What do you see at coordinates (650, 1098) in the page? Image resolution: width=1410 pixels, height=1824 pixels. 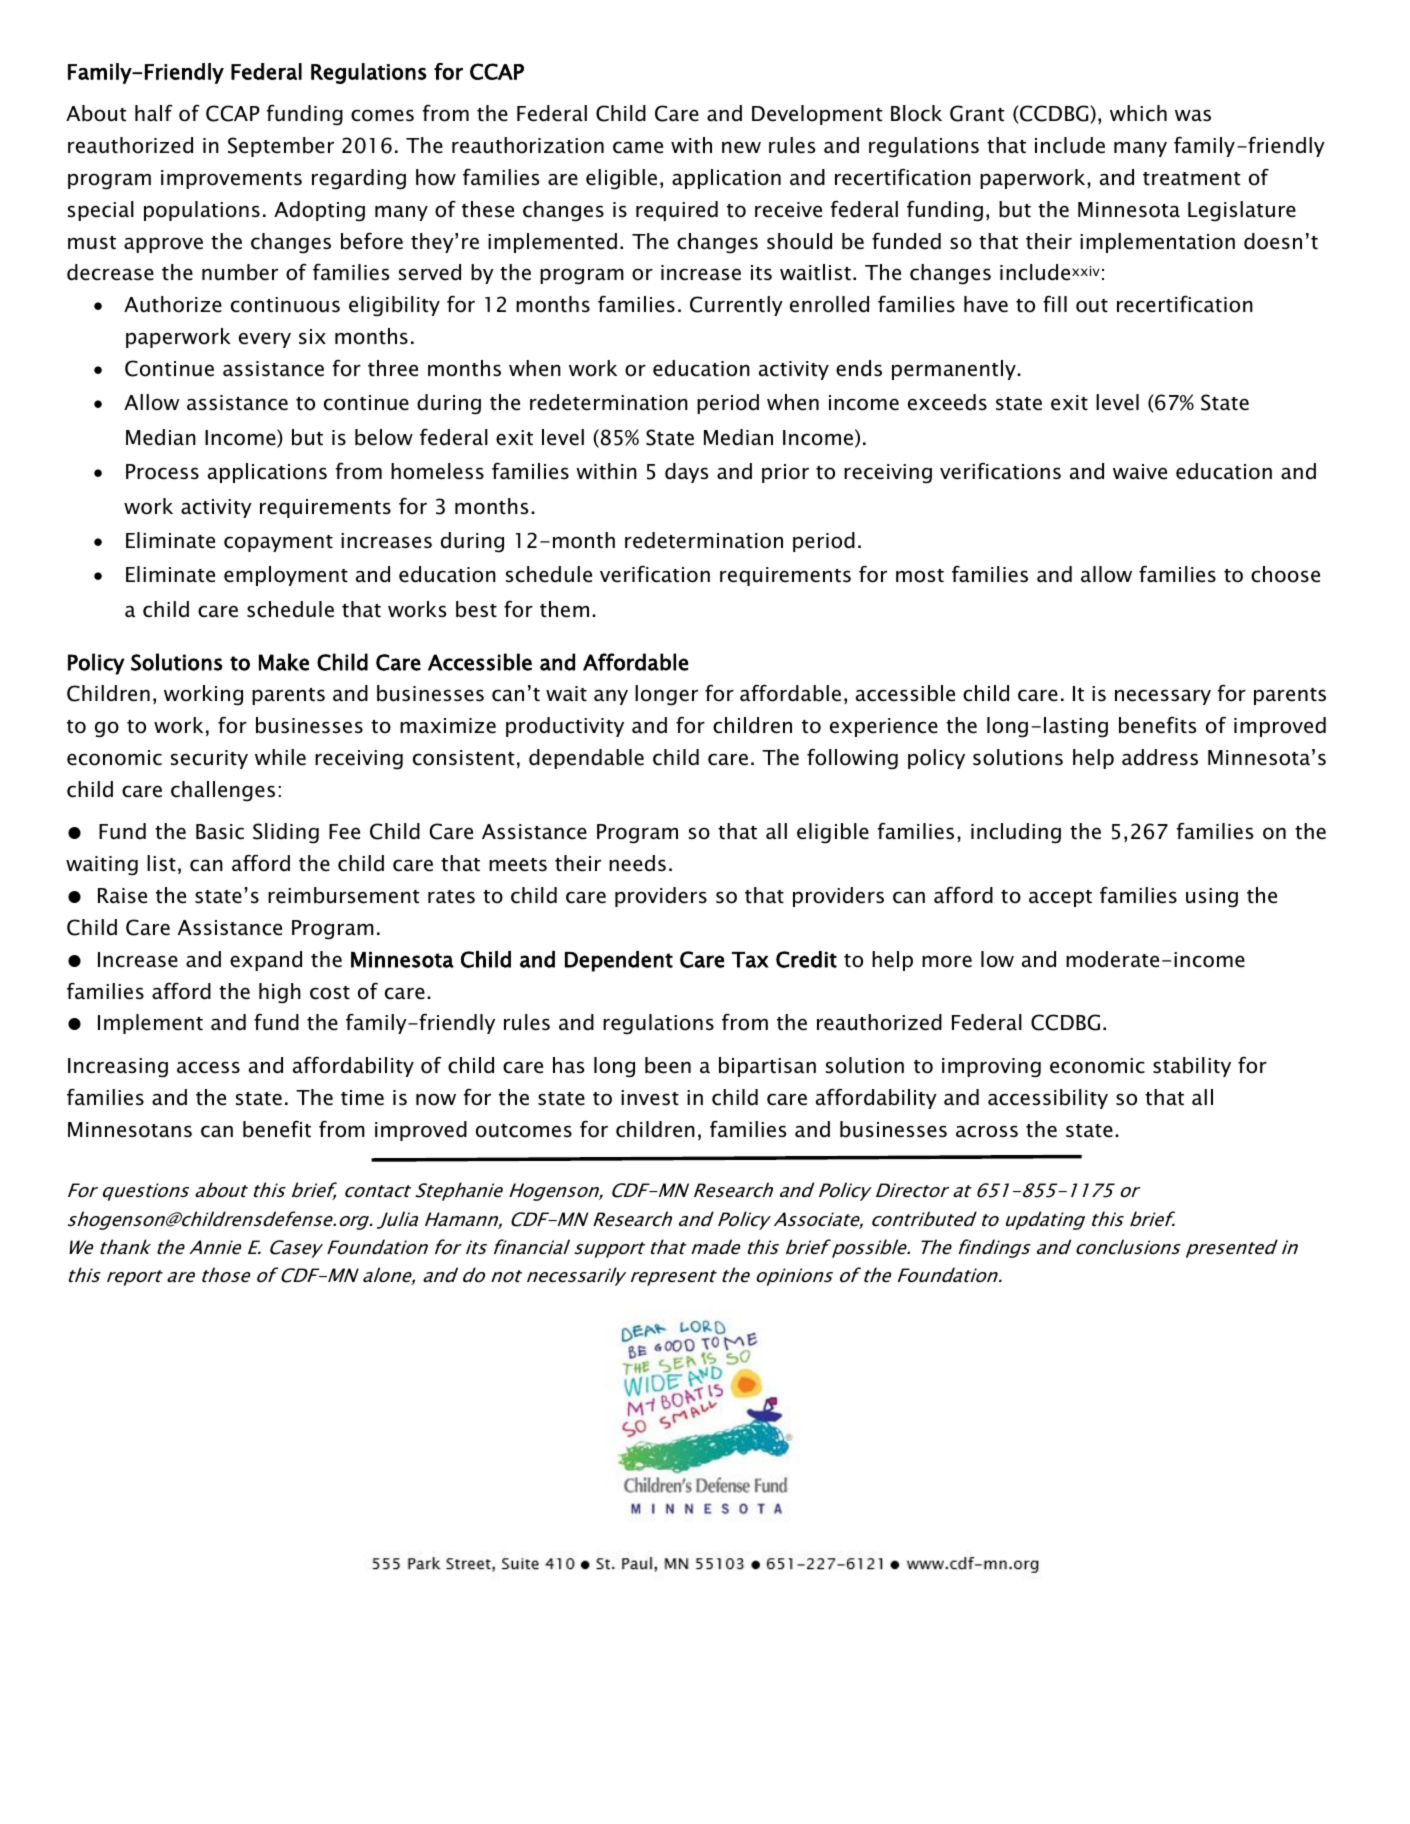 I see `invest` at bounding box center [650, 1098].
